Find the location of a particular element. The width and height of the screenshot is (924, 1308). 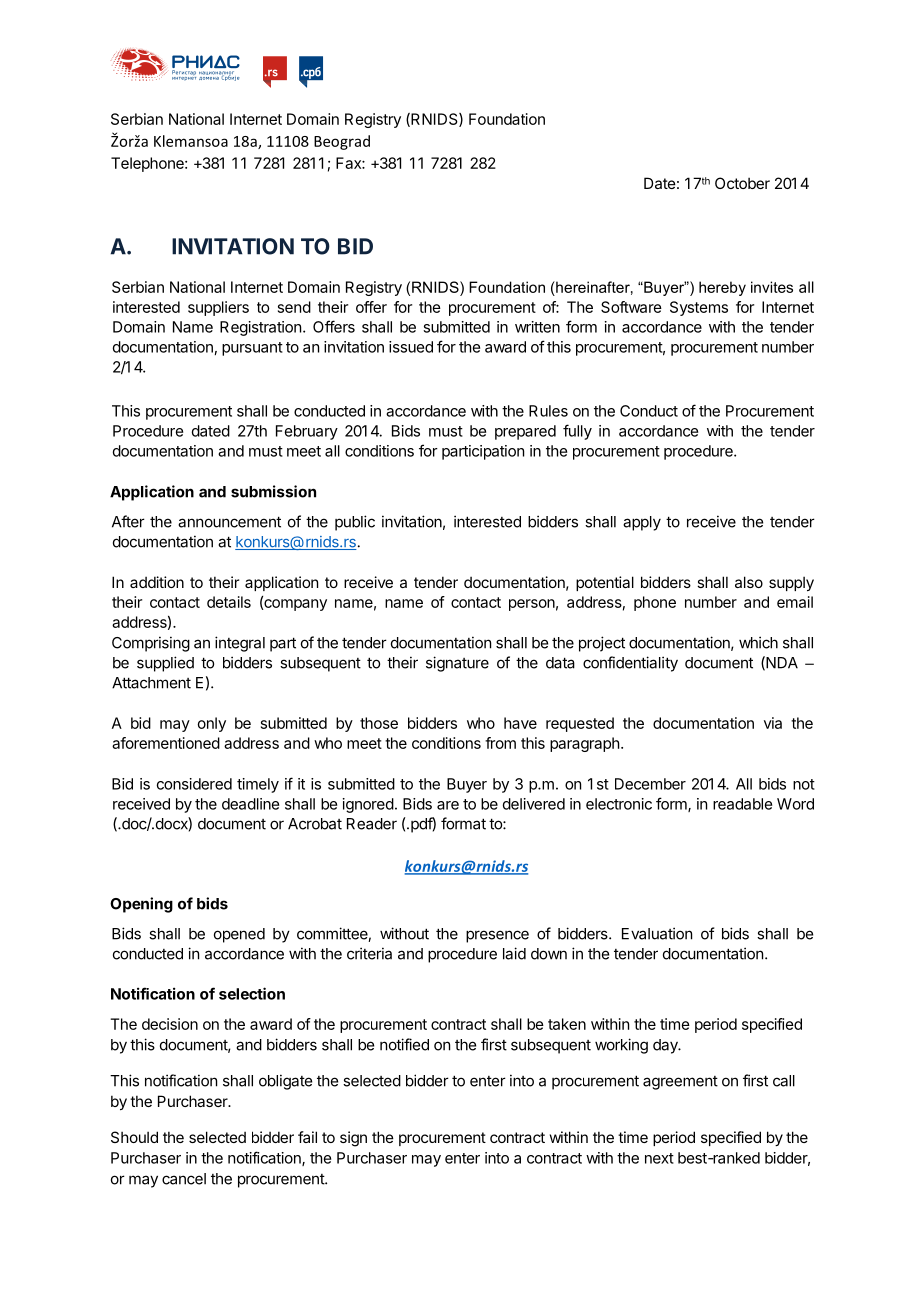

opened is located at coordinates (239, 935).
